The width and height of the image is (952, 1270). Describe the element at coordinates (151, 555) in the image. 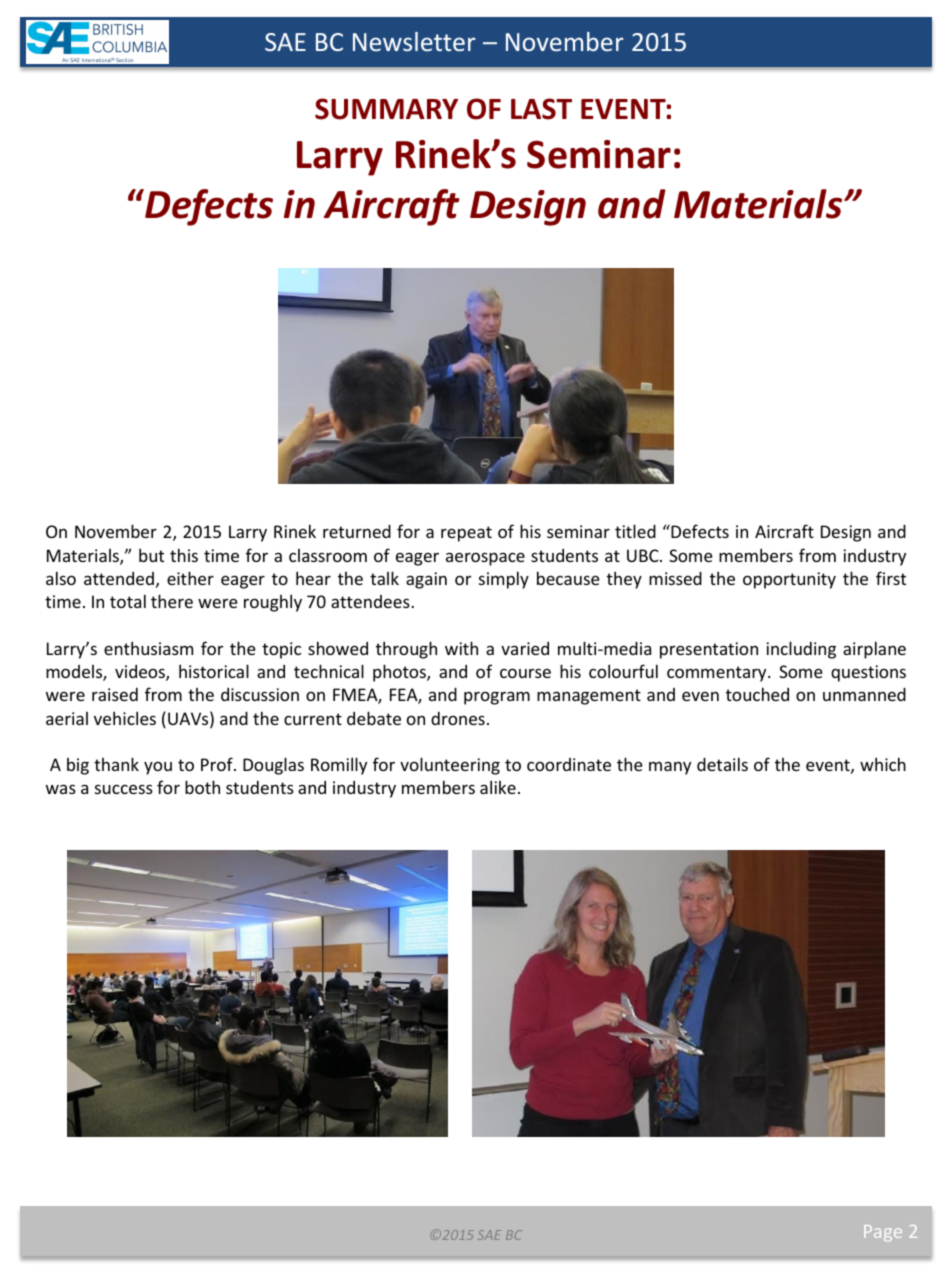

I see `but` at that location.
